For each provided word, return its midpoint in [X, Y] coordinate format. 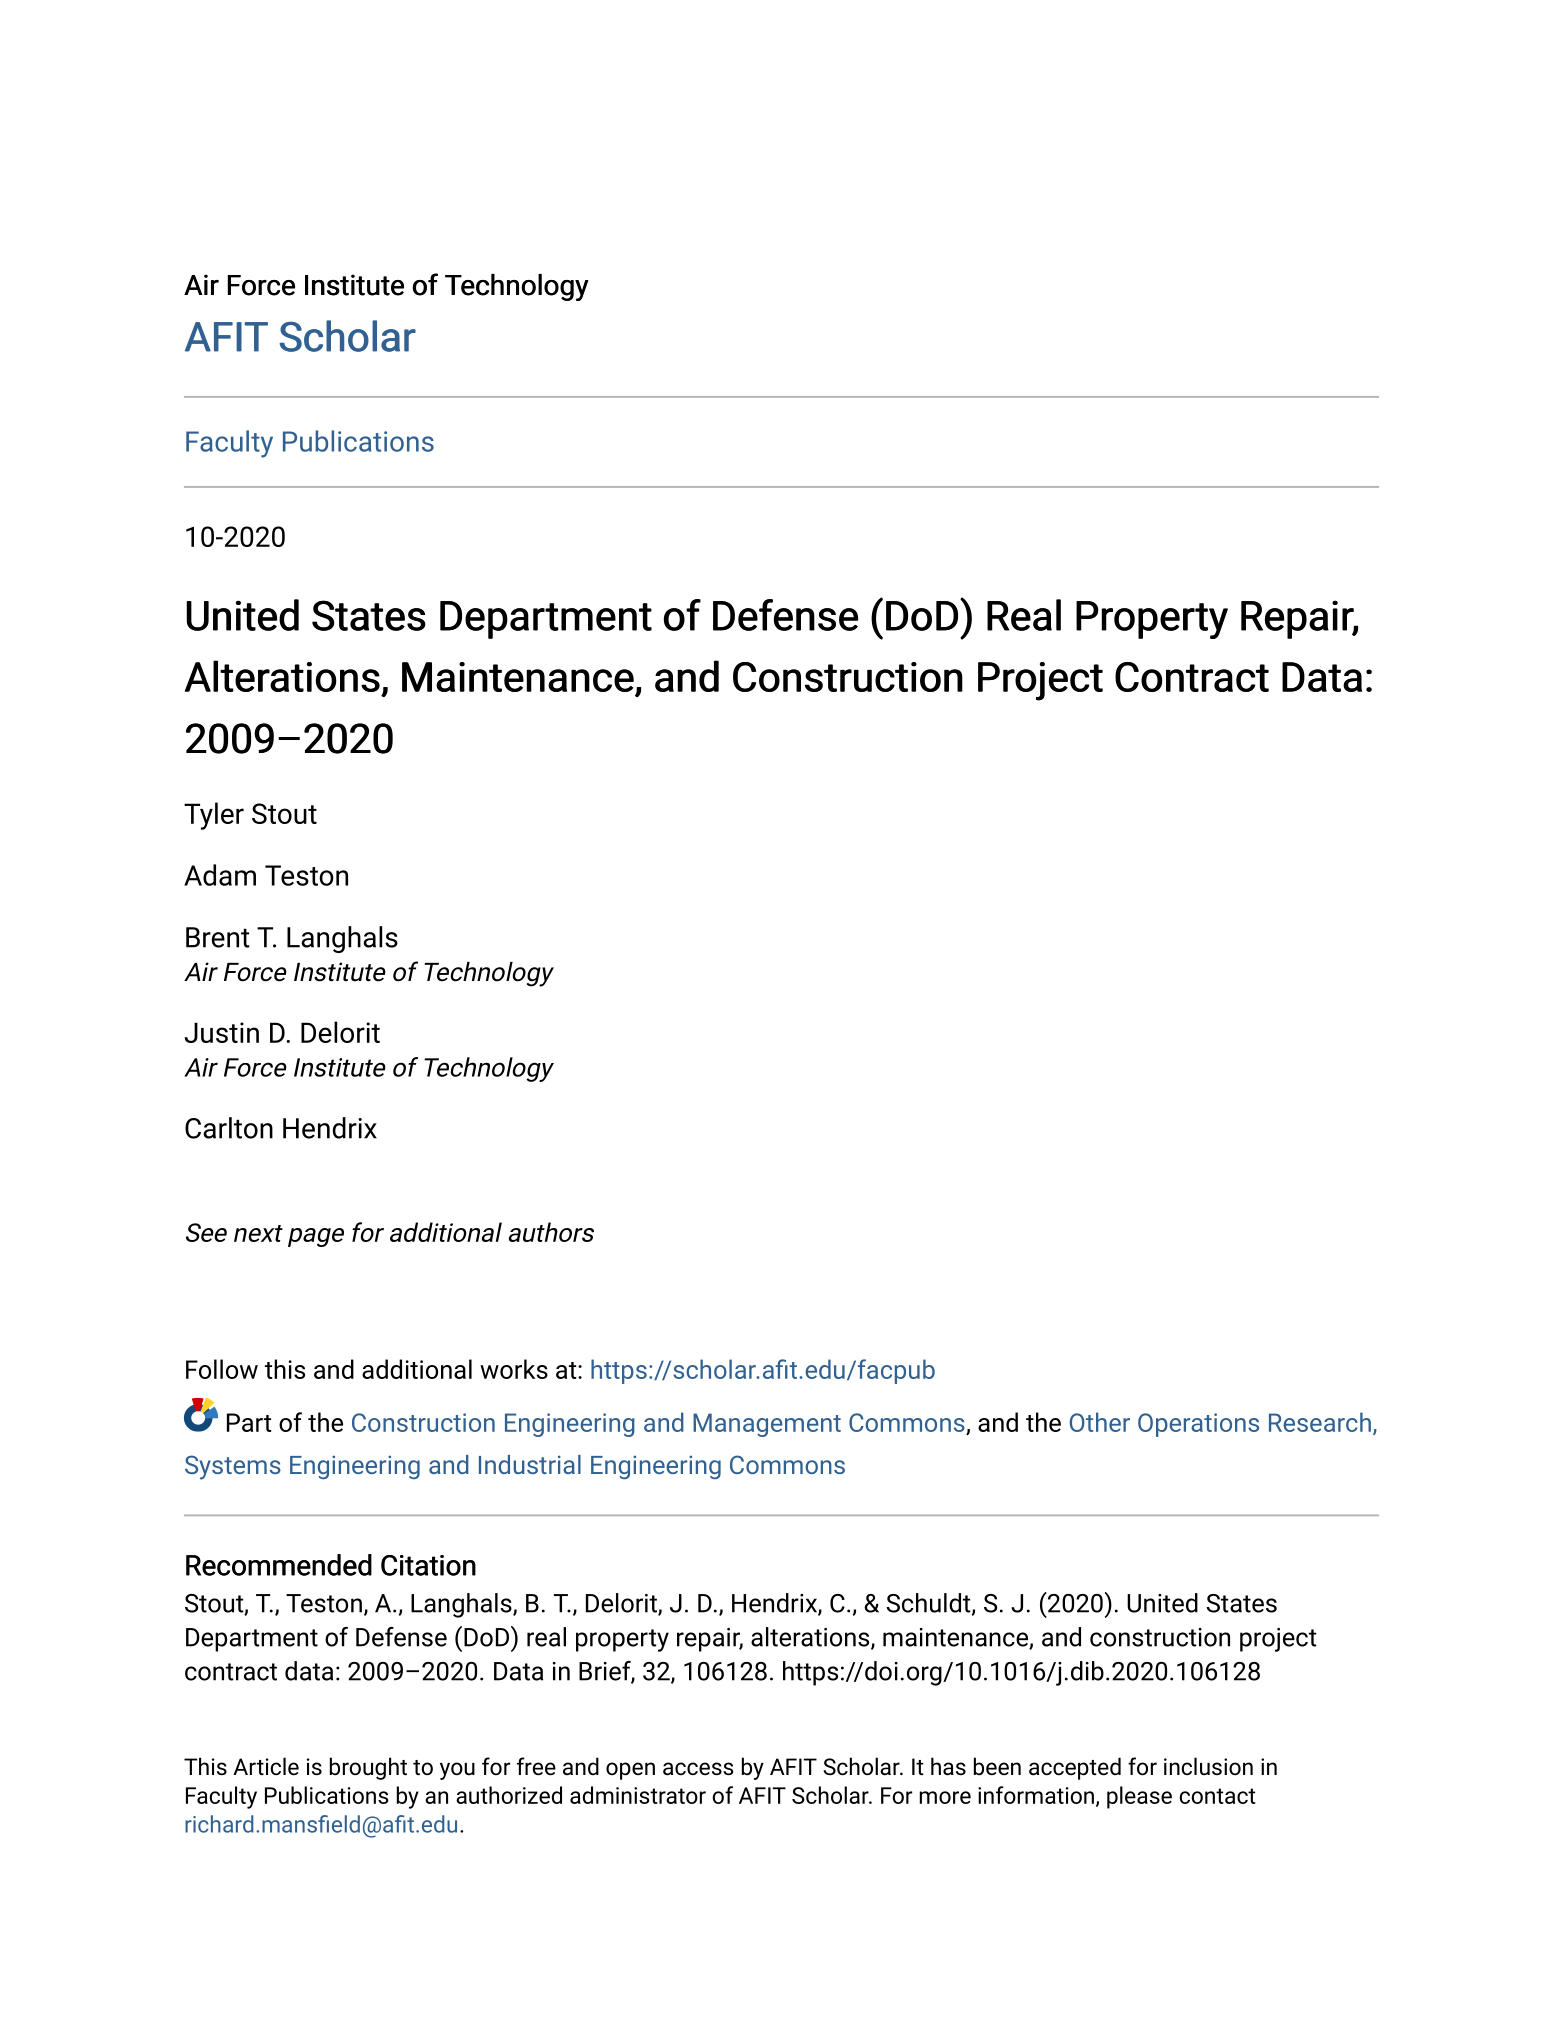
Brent [218, 937]
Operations [1198, 1425]
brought [368, 1768]
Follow [222, 1369]
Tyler [214, 816]
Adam [220, 875]
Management [767, 1425]
